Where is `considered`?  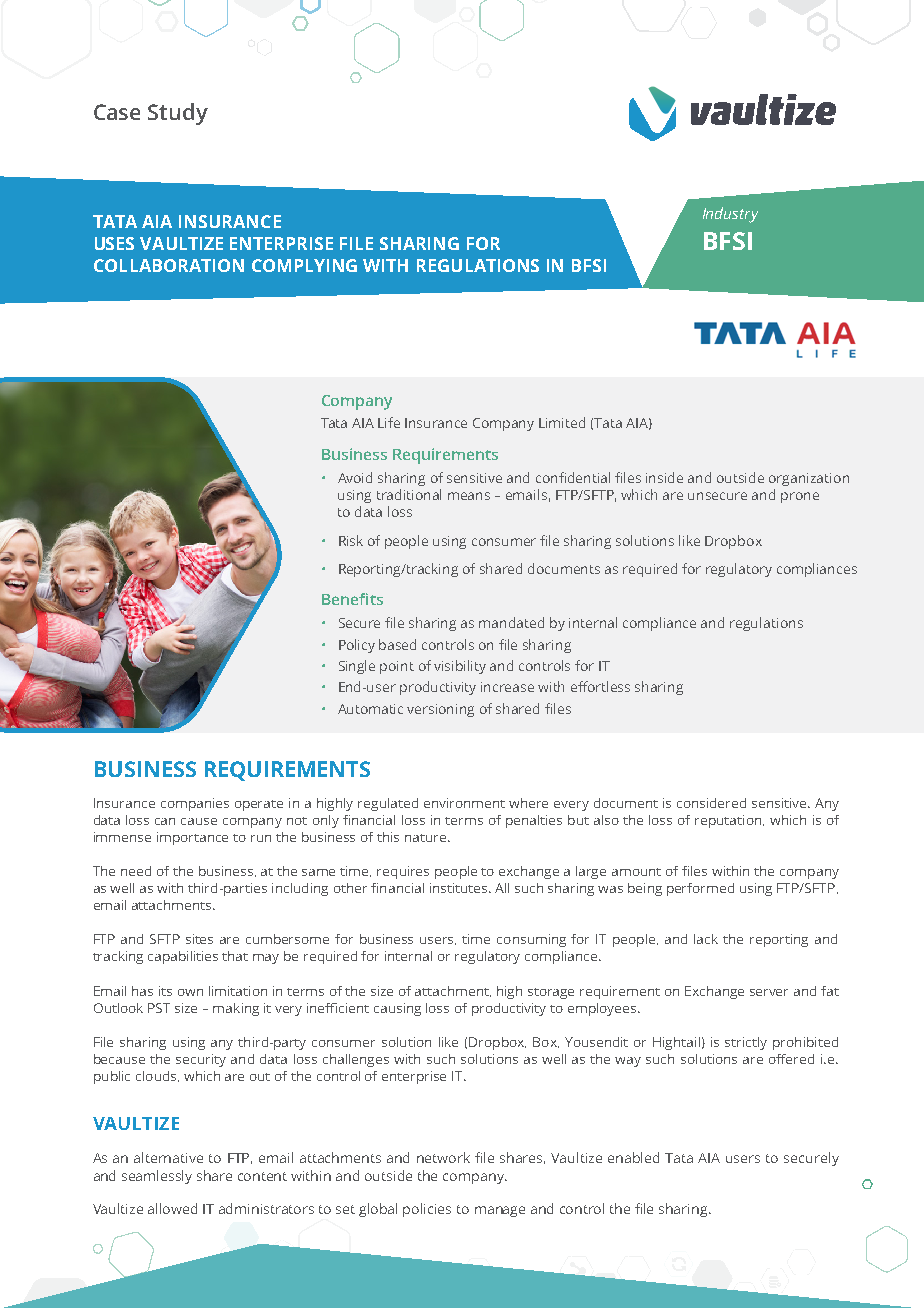 considered is located at coordinates (711, 803).
